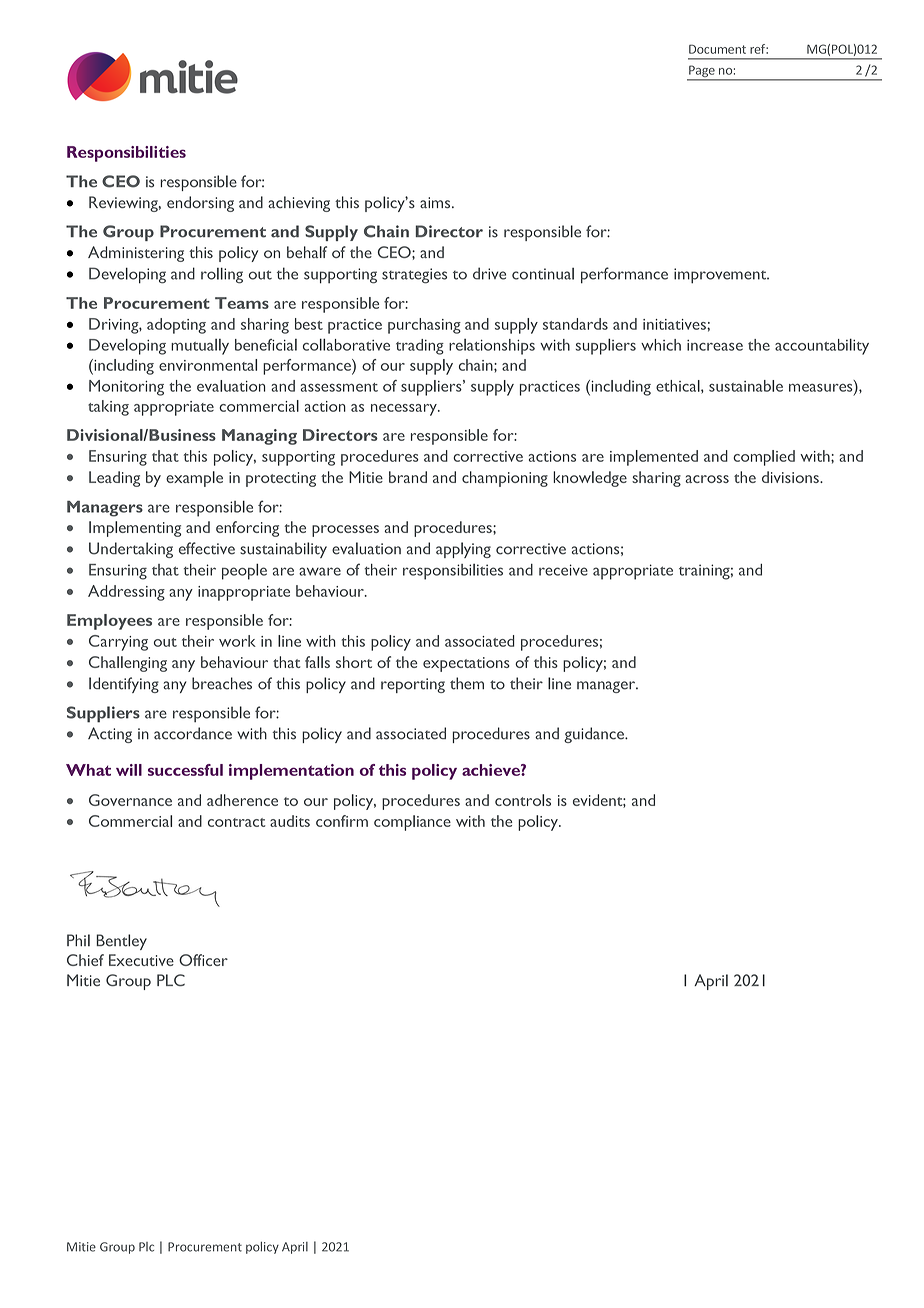 This screenshot has width=924, height=1308. Describe the element at coordinates (489, 273) in the screenshot. I see `drive` at that location.
